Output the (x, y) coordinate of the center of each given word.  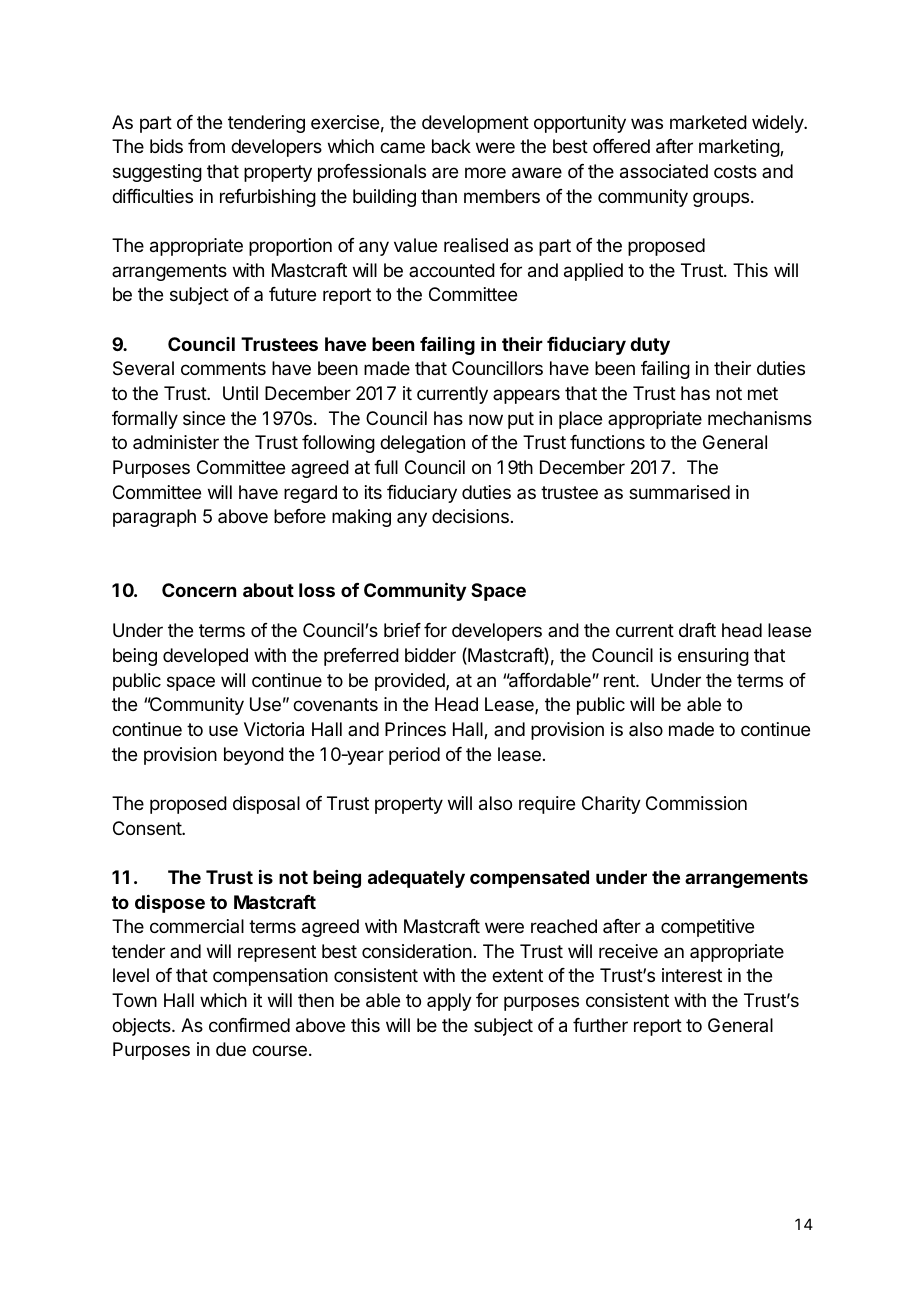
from (206, 146)
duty (650, 346)
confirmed (249, 1025)
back (451, 146)
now (486, 419)
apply (449, 1002)
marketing (740, 148)
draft (697, 630)
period (414, 756)
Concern (199, 590)
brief (402, 630)
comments (223, 368)
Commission (696, 803)
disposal (266, 805)
